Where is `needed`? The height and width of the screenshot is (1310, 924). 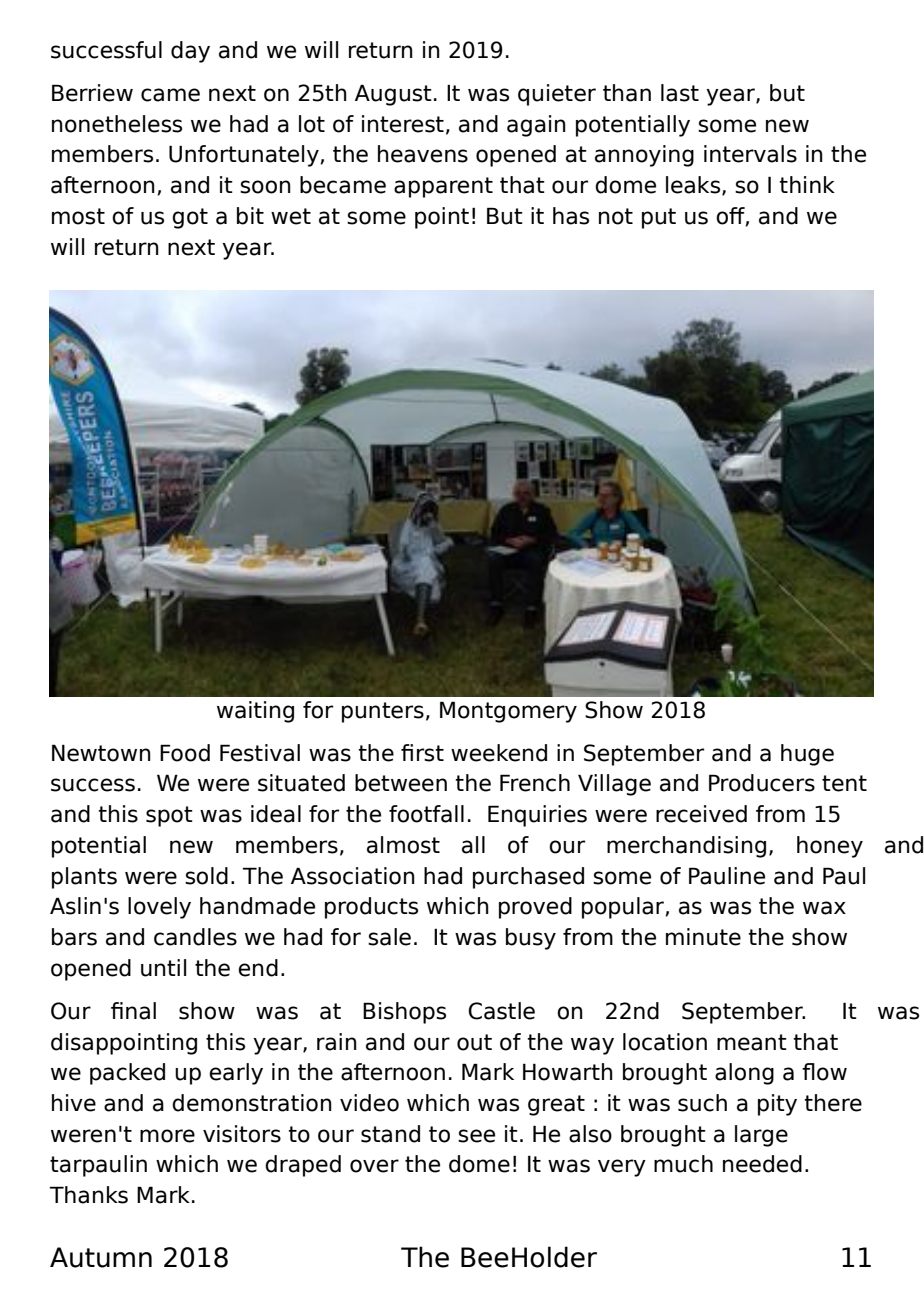 needed is located at coordinates (762, 1164).
